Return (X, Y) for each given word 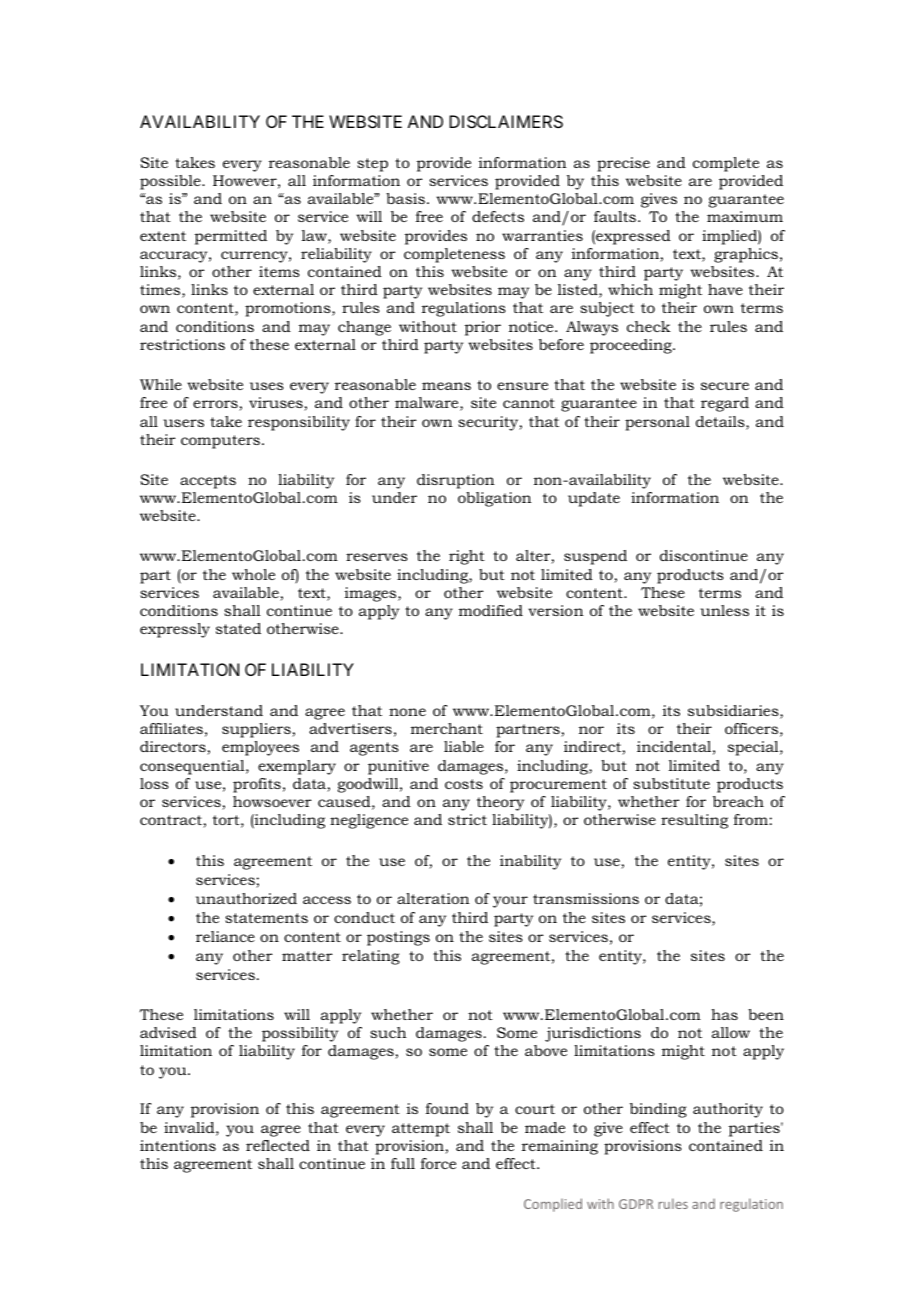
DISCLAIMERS (506, 121)
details (721, 423)
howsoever (272, 801)
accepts (208, 482)
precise (623, 164)
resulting (694, 821)
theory (500, 803)
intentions (178, 1145)
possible (171, 182)
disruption (456, 481)
